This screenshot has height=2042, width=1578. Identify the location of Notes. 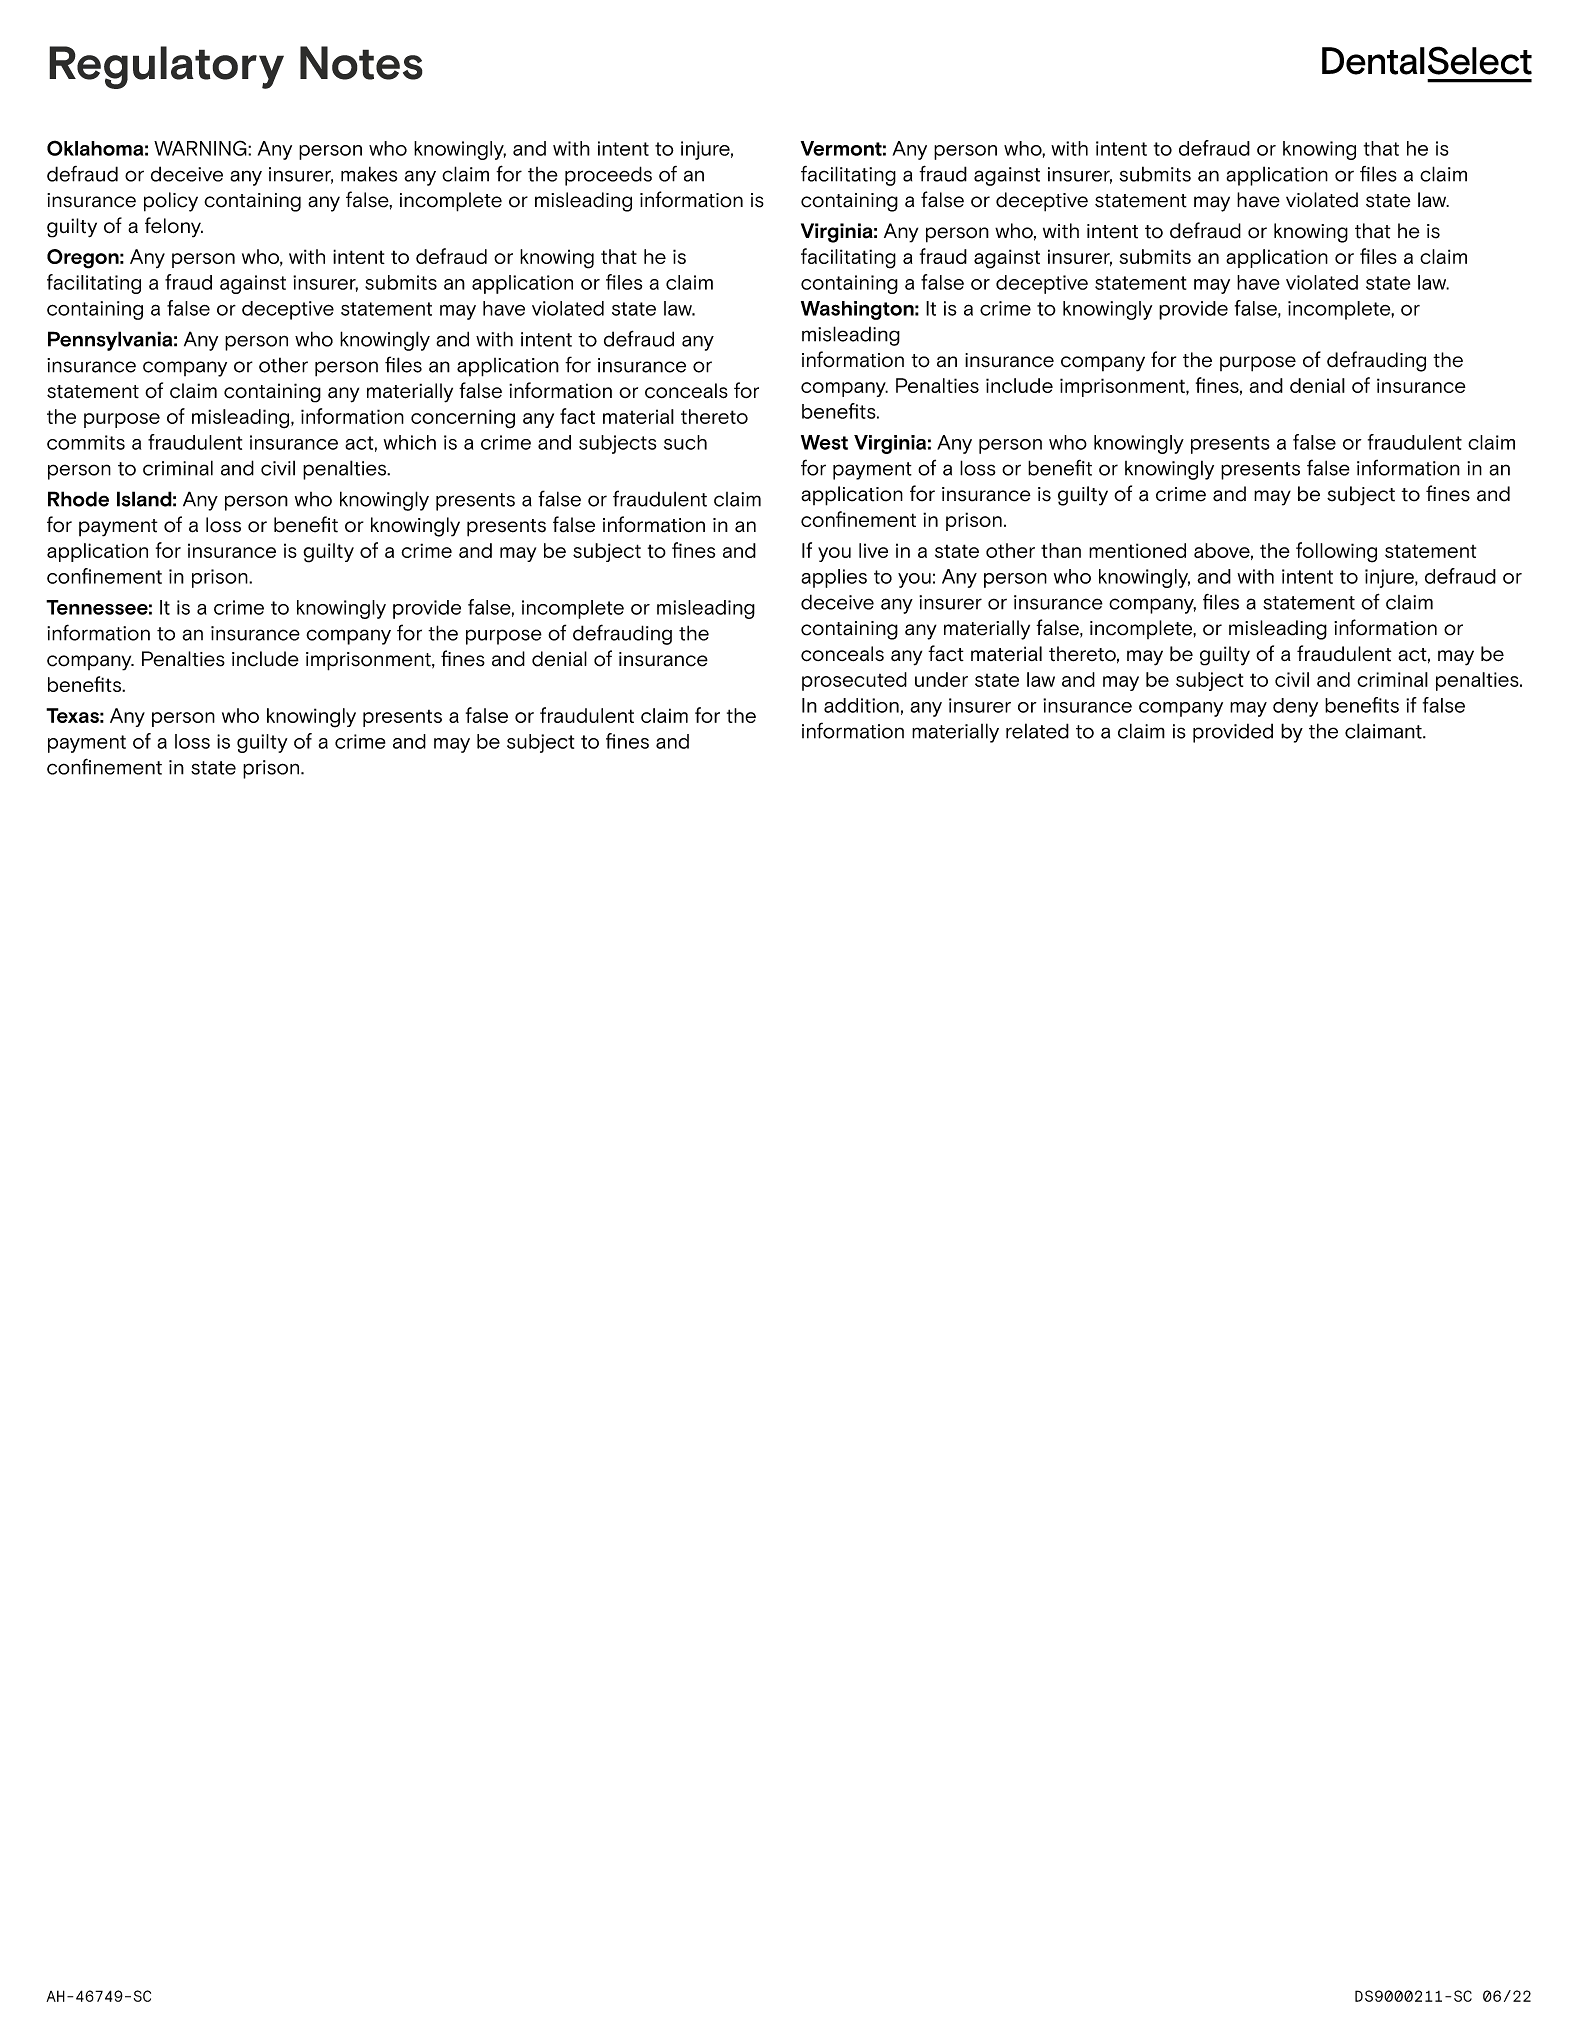
(361, 63).
